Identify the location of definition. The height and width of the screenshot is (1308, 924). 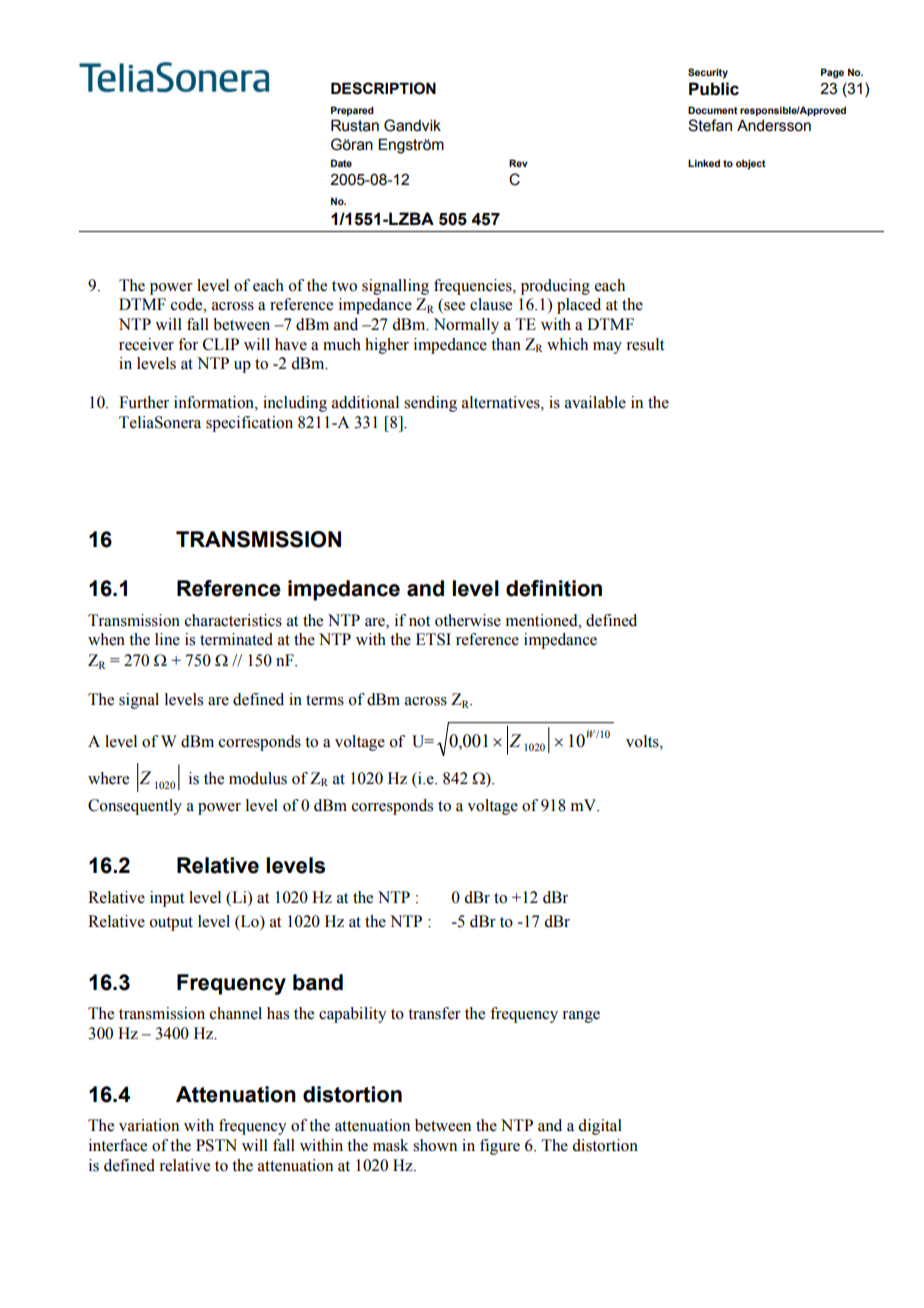
(554, 588).
